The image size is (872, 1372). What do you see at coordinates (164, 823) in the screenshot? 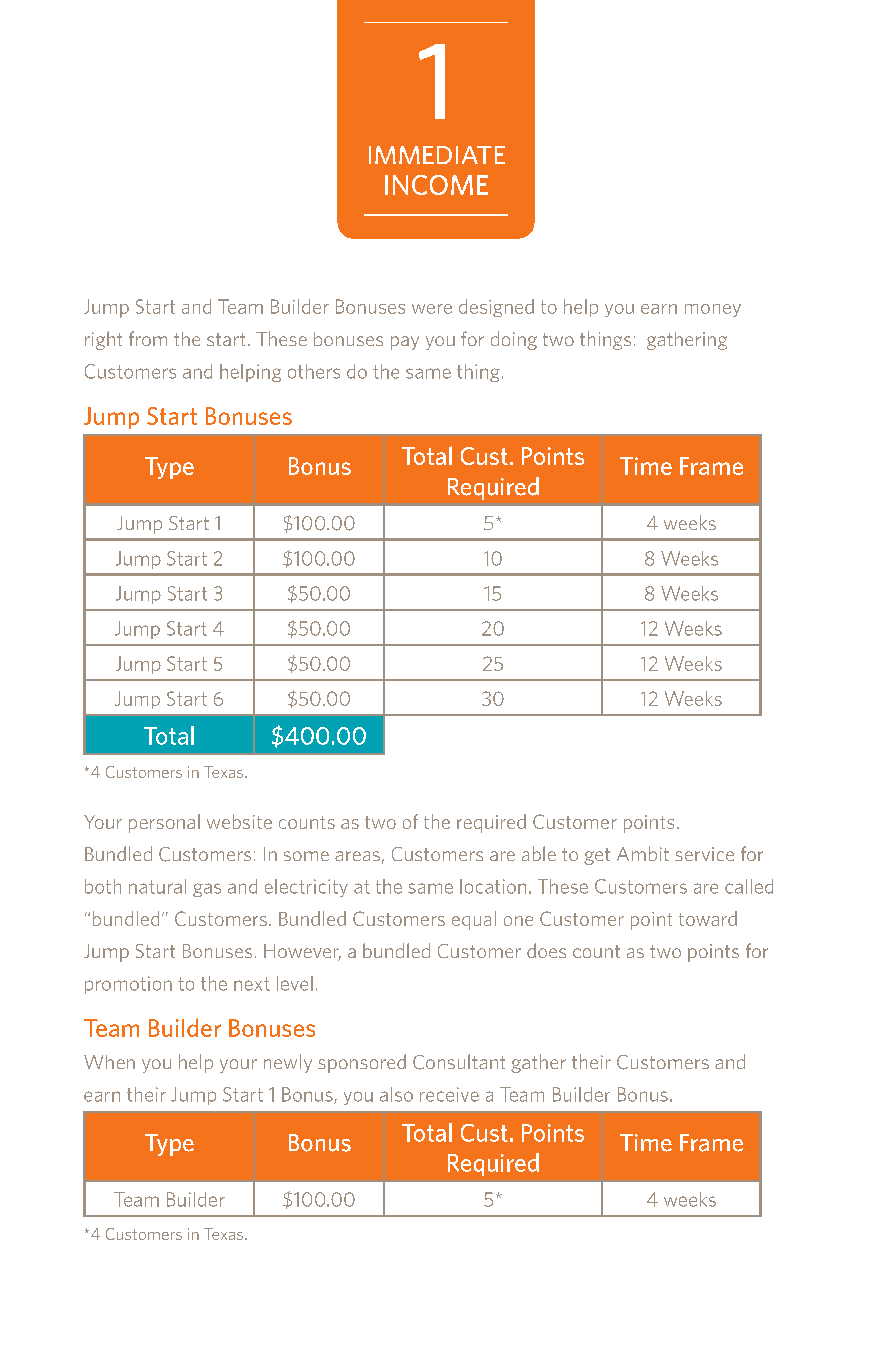
I see `personal` at bounding box center [164, 823].
